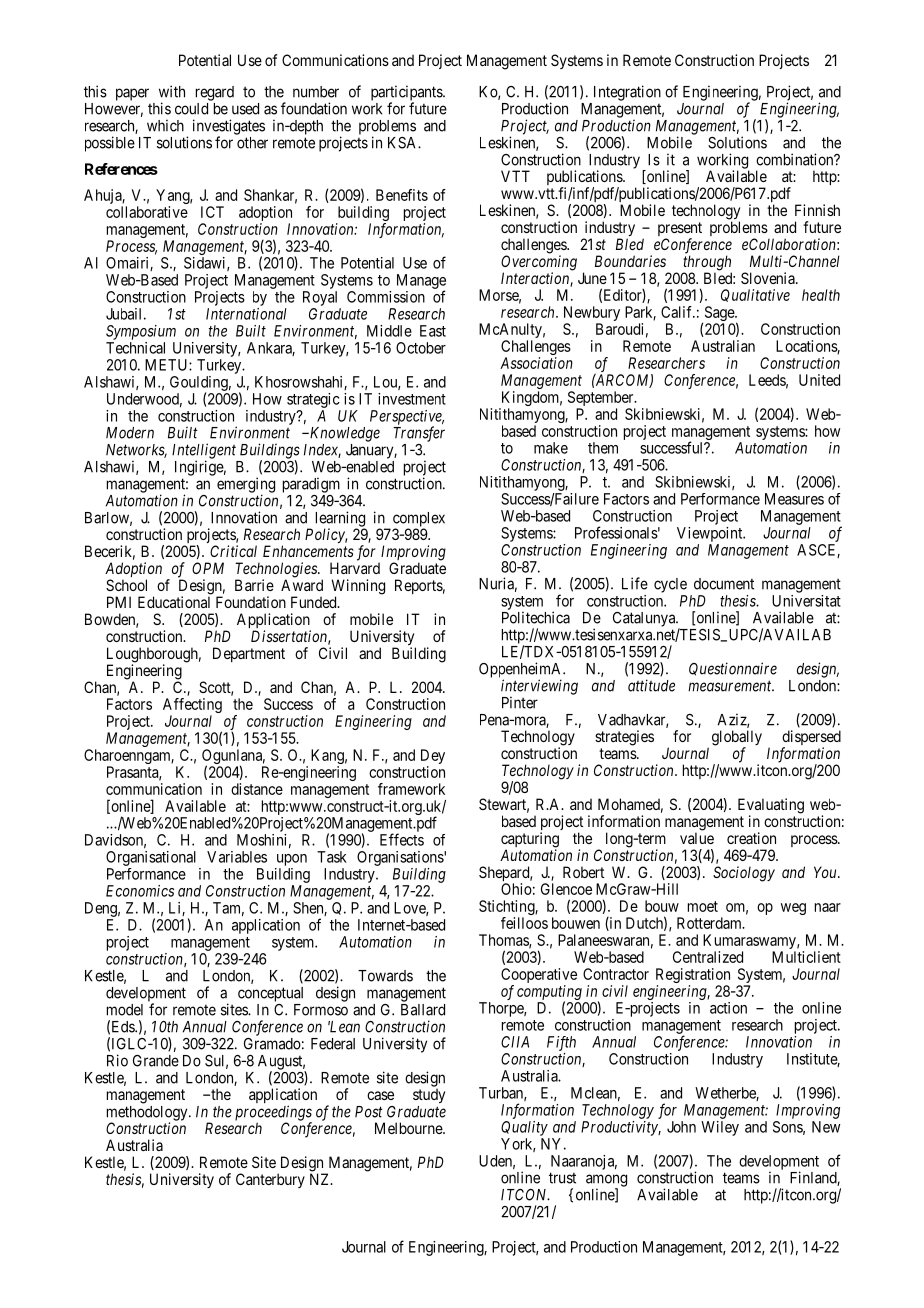 The height and width of the screenshot is (1308, 924). Describe the element at coordinates (174, 602) in the screenshot. I see `Educational` at that location.
